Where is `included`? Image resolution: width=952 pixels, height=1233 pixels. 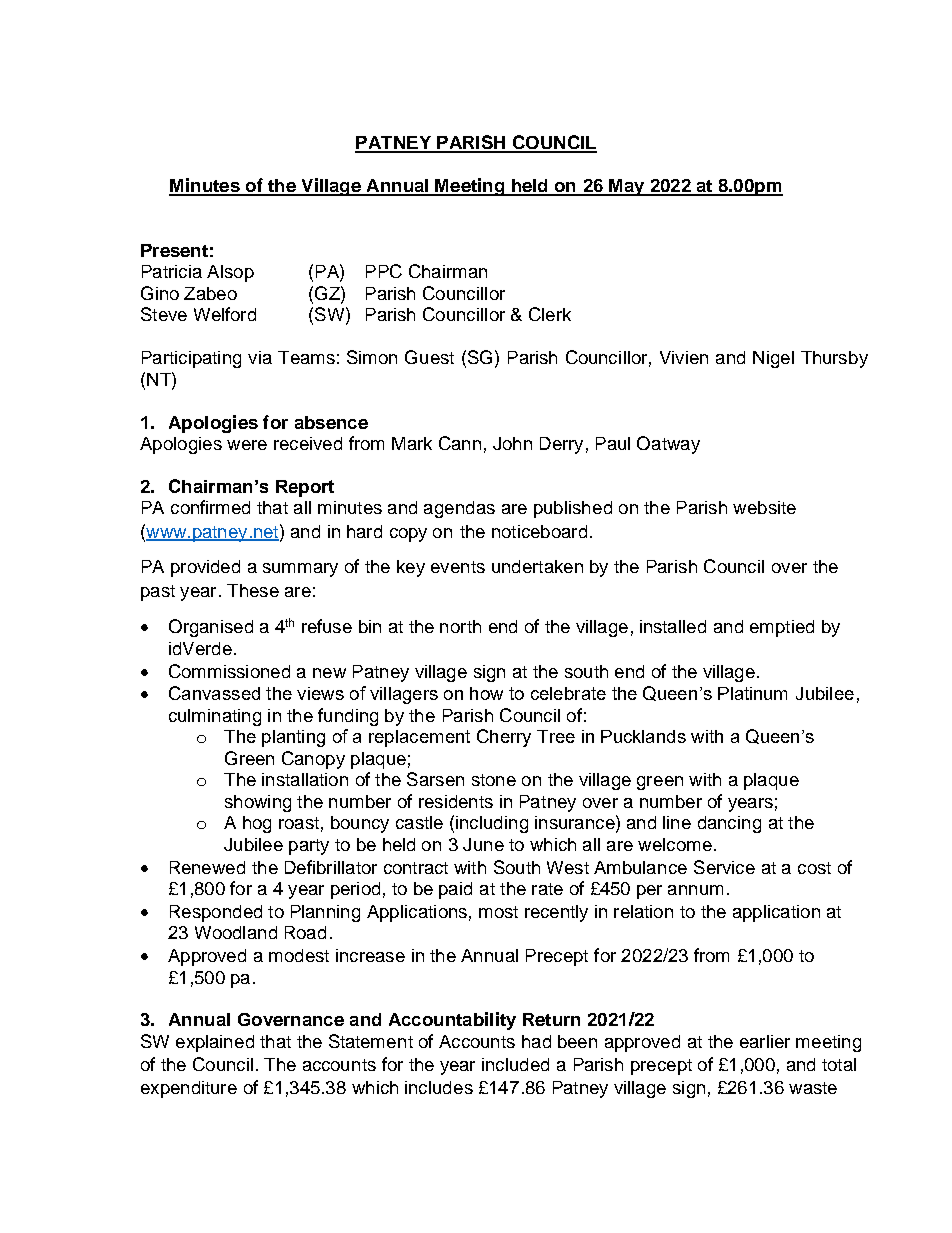
included is located at coordinates (515, 1064).
